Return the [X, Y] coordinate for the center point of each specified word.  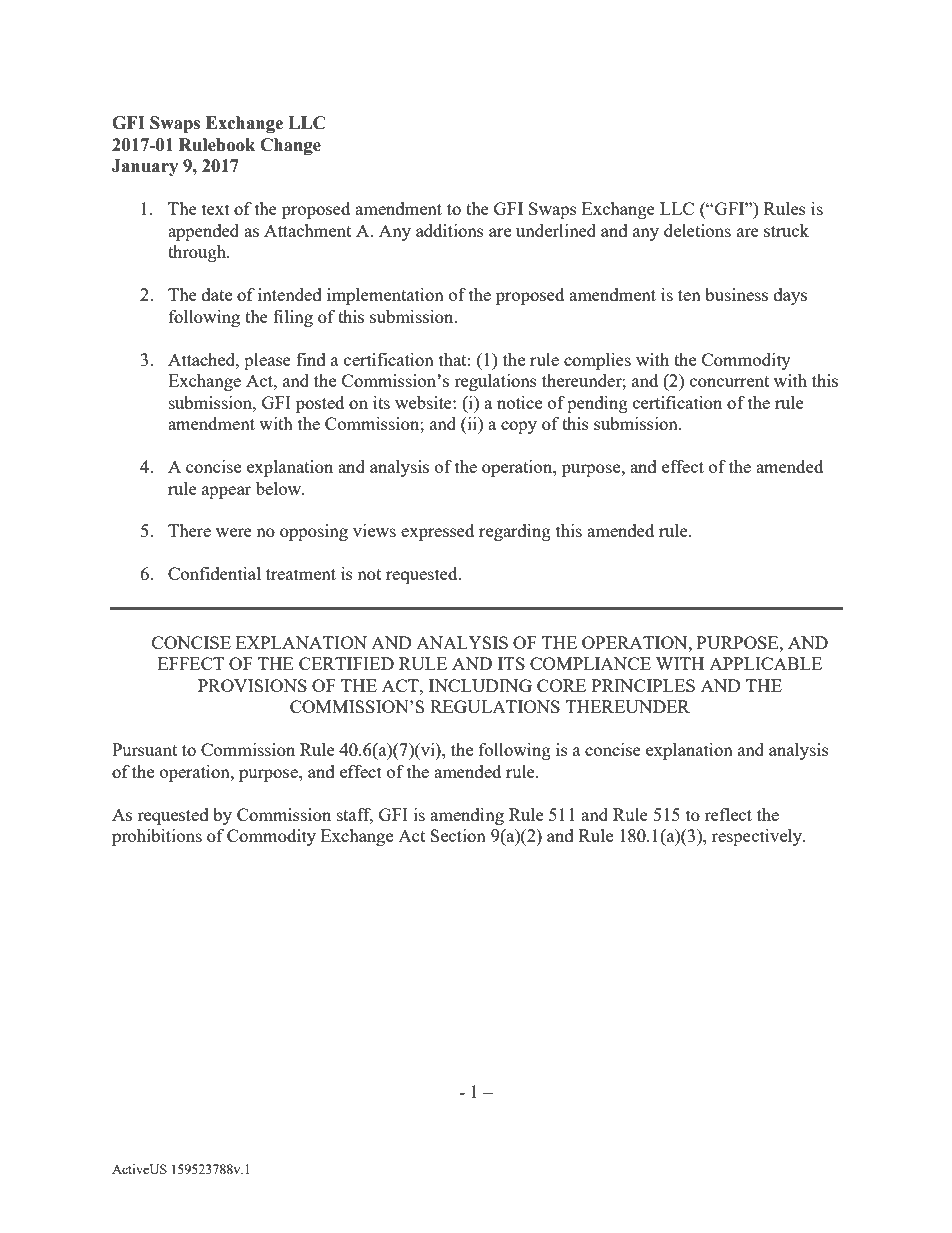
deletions [697, 230]
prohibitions [157, 837]
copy [519, 427]
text [216, 209]
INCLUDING [480, 685]
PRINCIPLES [643, 685]
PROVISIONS [252, 685]
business [736, 294]
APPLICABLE [765, 663]
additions [450, 230]
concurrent [729, 381]
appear [226, 492]
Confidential [214, 573]
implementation [385, 296]
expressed [437, 532]
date [217, 294]
